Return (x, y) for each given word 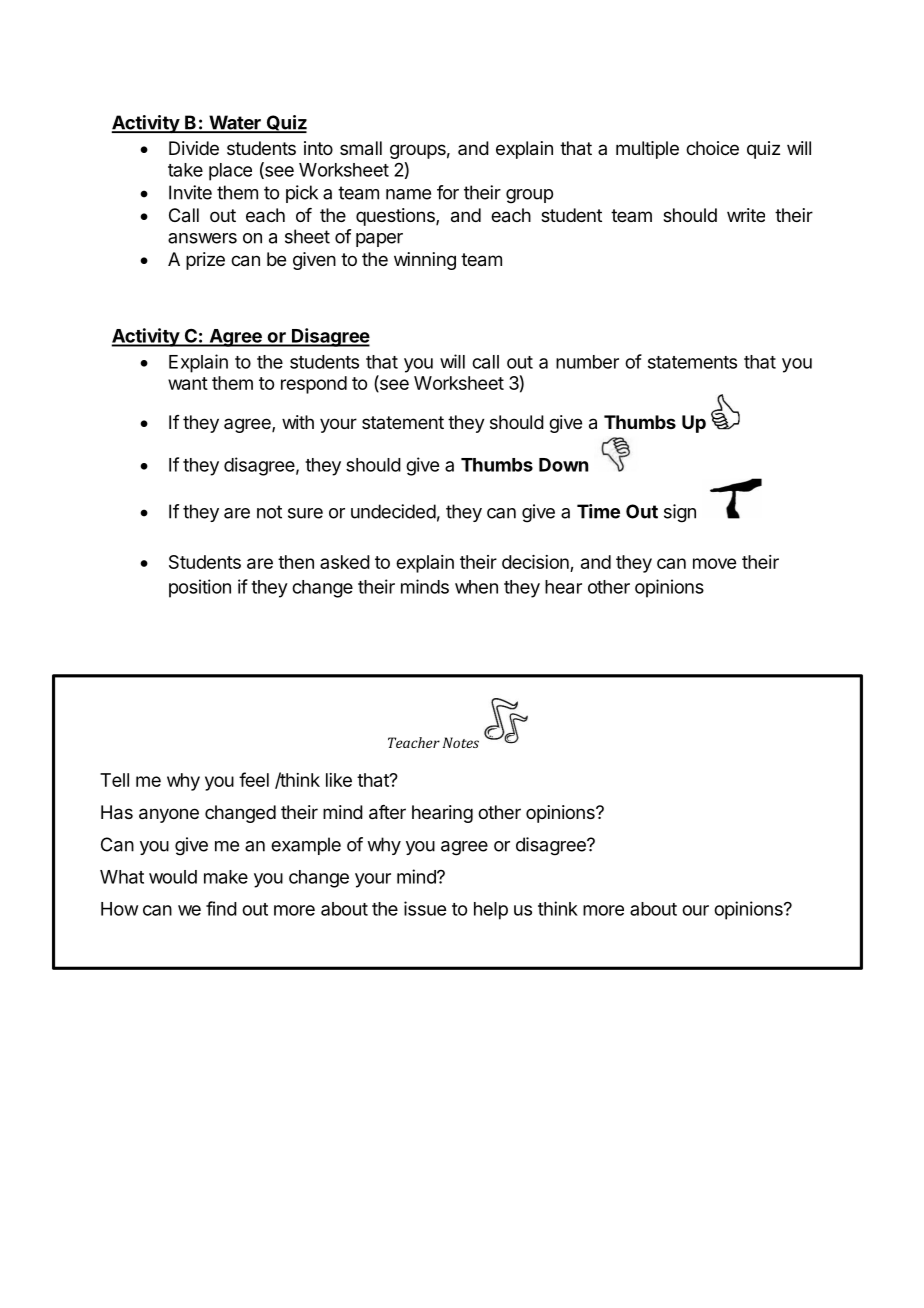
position (200, 588)
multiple (647, 150)
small (361, 148)
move (714, 563)
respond (314, 385)
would (173, 877)
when (476, 587)
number (587, 362)
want (188, 383)
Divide (194, 148)
